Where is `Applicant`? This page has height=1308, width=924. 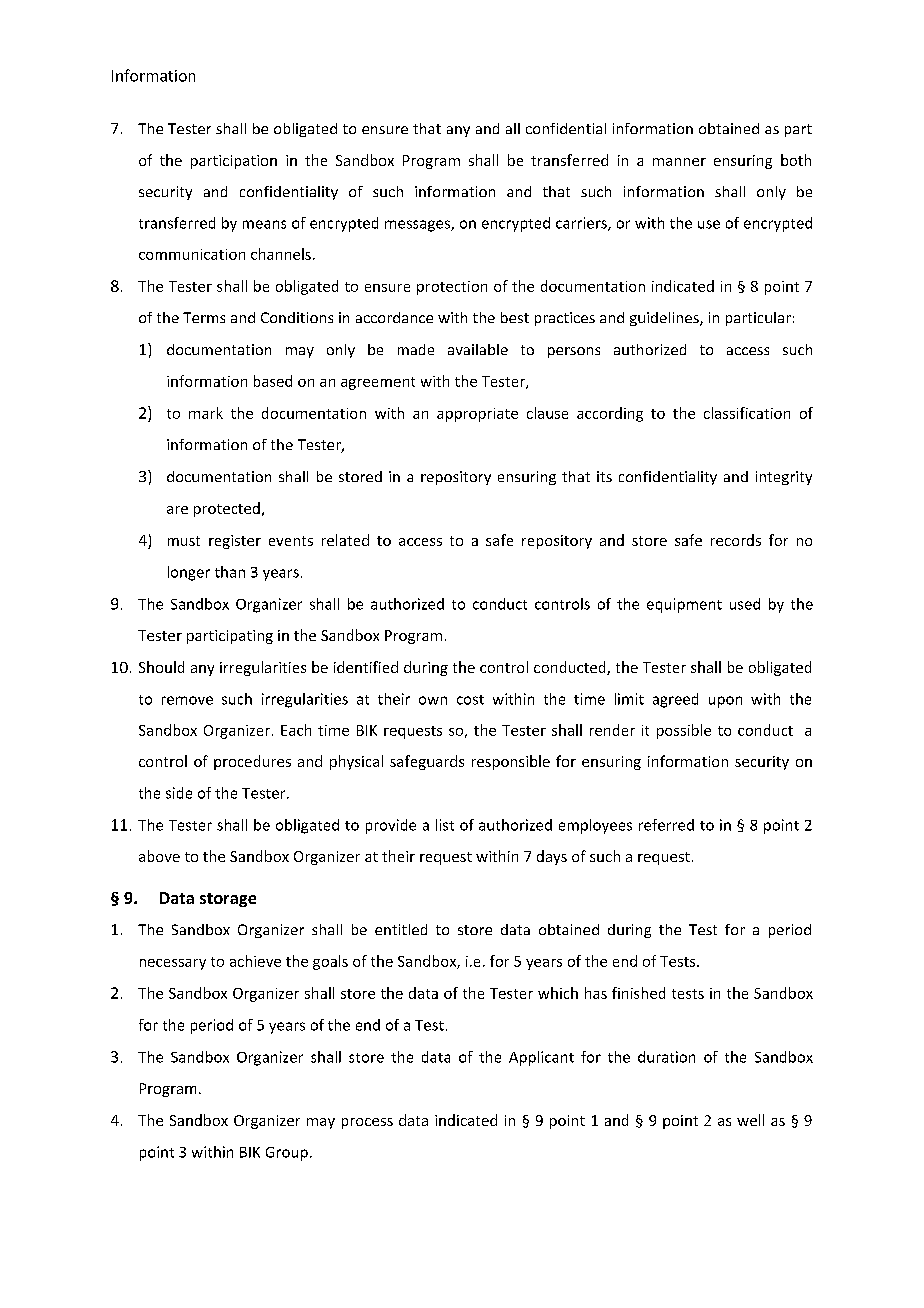
Applicant is located at coordinates (541, 1058).
